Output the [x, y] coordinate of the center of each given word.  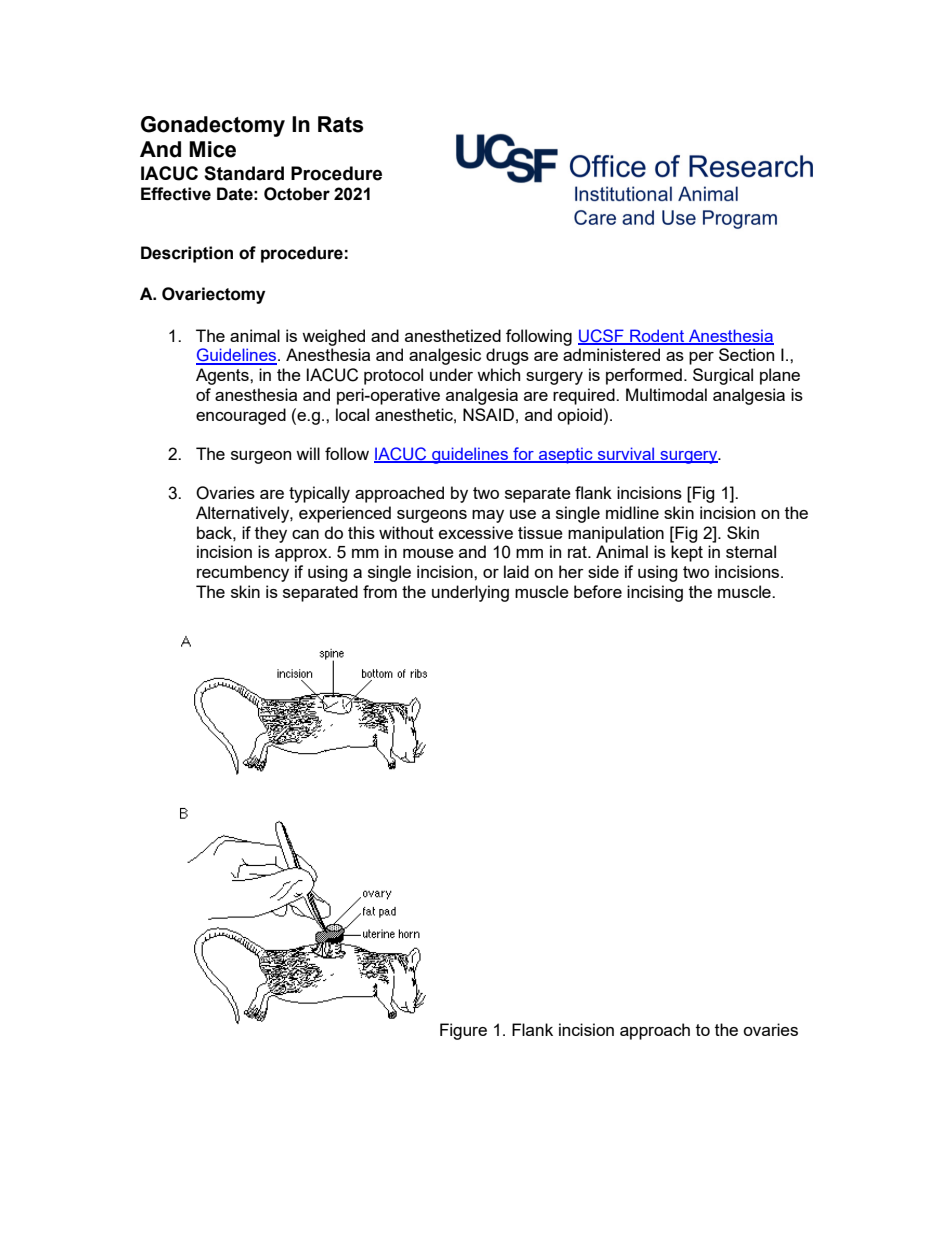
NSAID [488, 414]
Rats [341, 124]
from [380, 591]
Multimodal [666, 394]
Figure [463, 1031]
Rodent [657, 337]
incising [655, 593]
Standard [244, 173]
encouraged [241, 416]
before [598, 591]
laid [516, 571]
